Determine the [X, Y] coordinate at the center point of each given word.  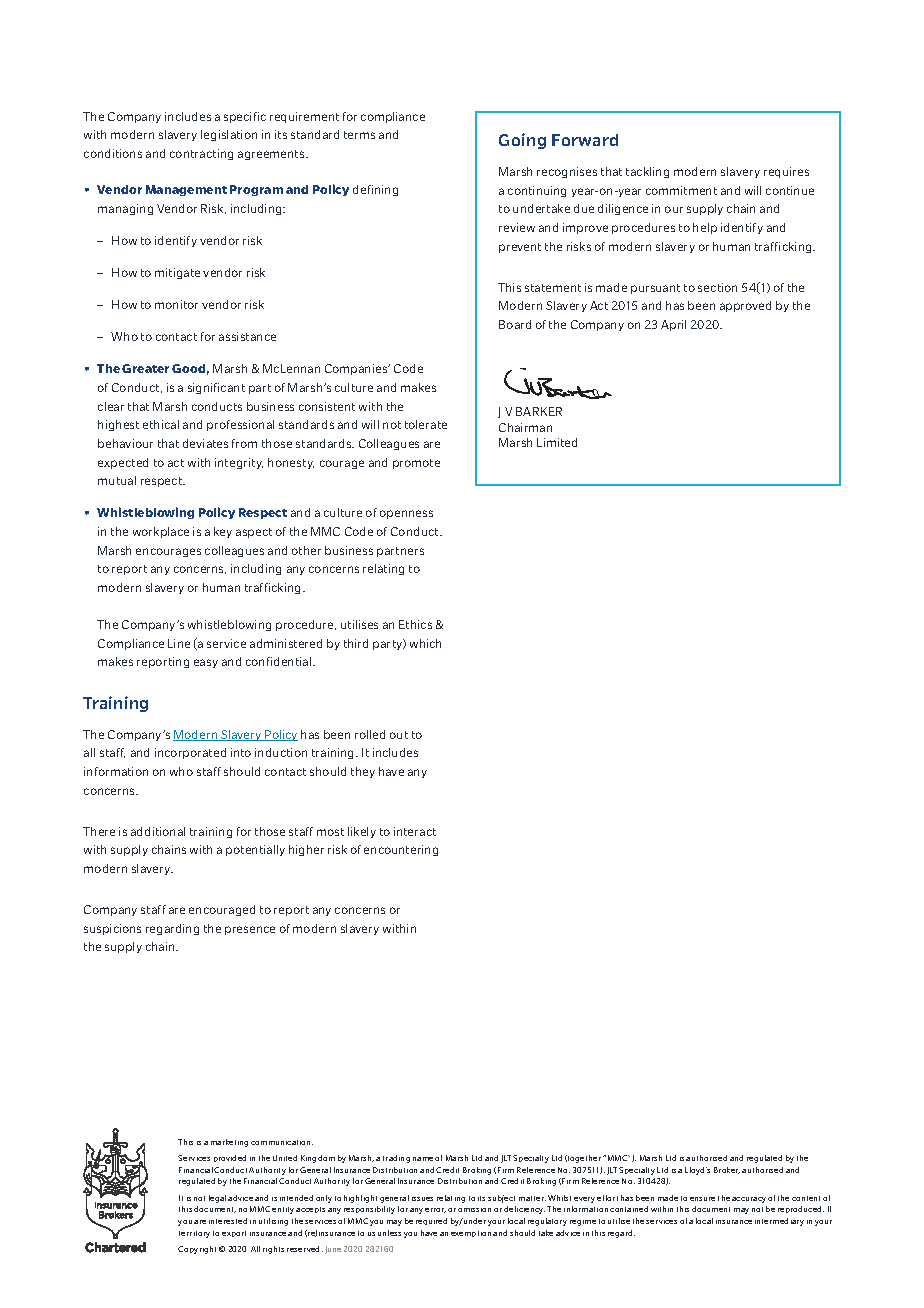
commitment [681, 190]
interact [415, 831]
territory [194, 1234]
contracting [201, 154]
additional [158, 831]
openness [406, 514]
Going [522, 141]
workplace [161, 532]
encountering [401, 850]
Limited [557, 442]
